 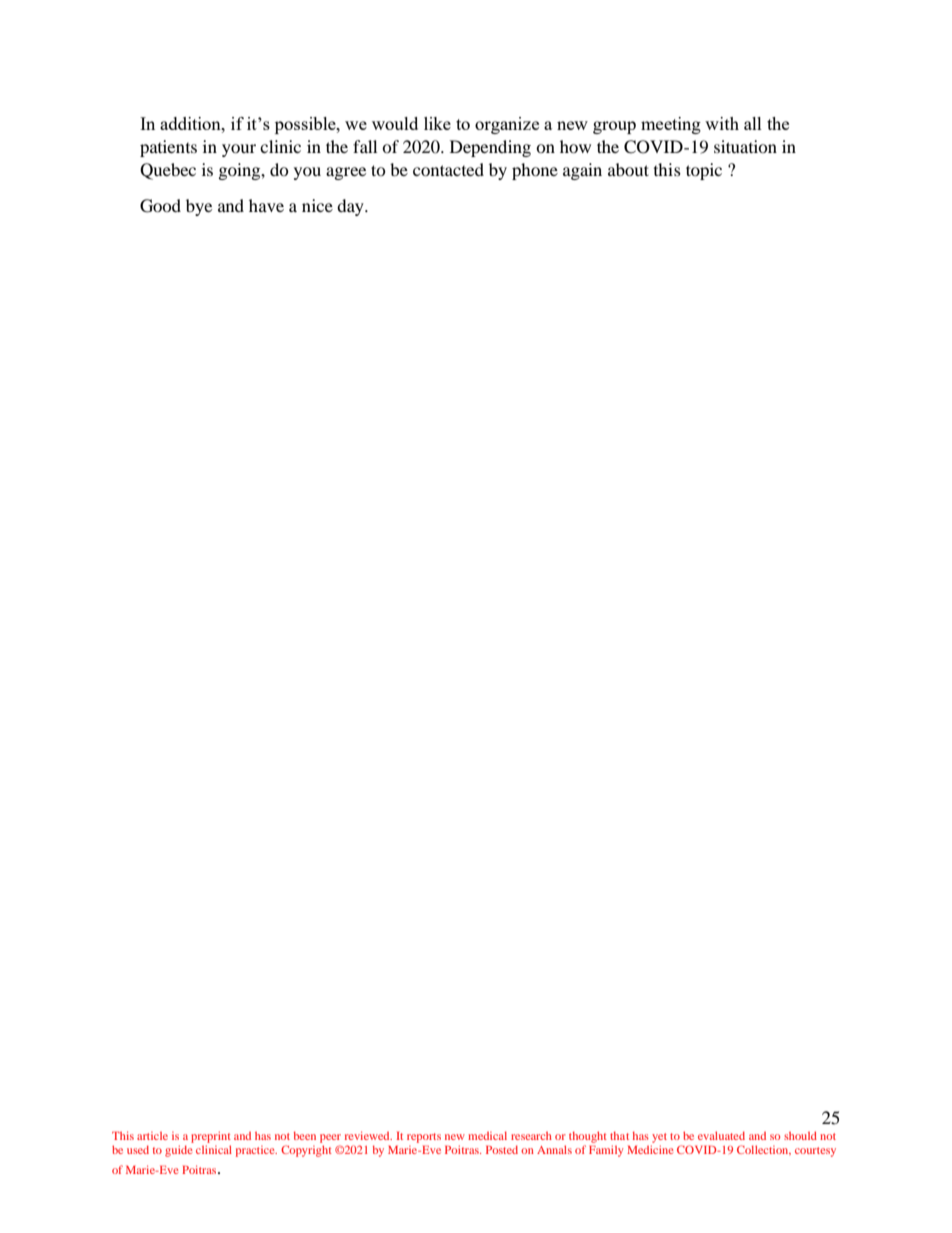 I want to click on bye, so click(x=199, y=207).
